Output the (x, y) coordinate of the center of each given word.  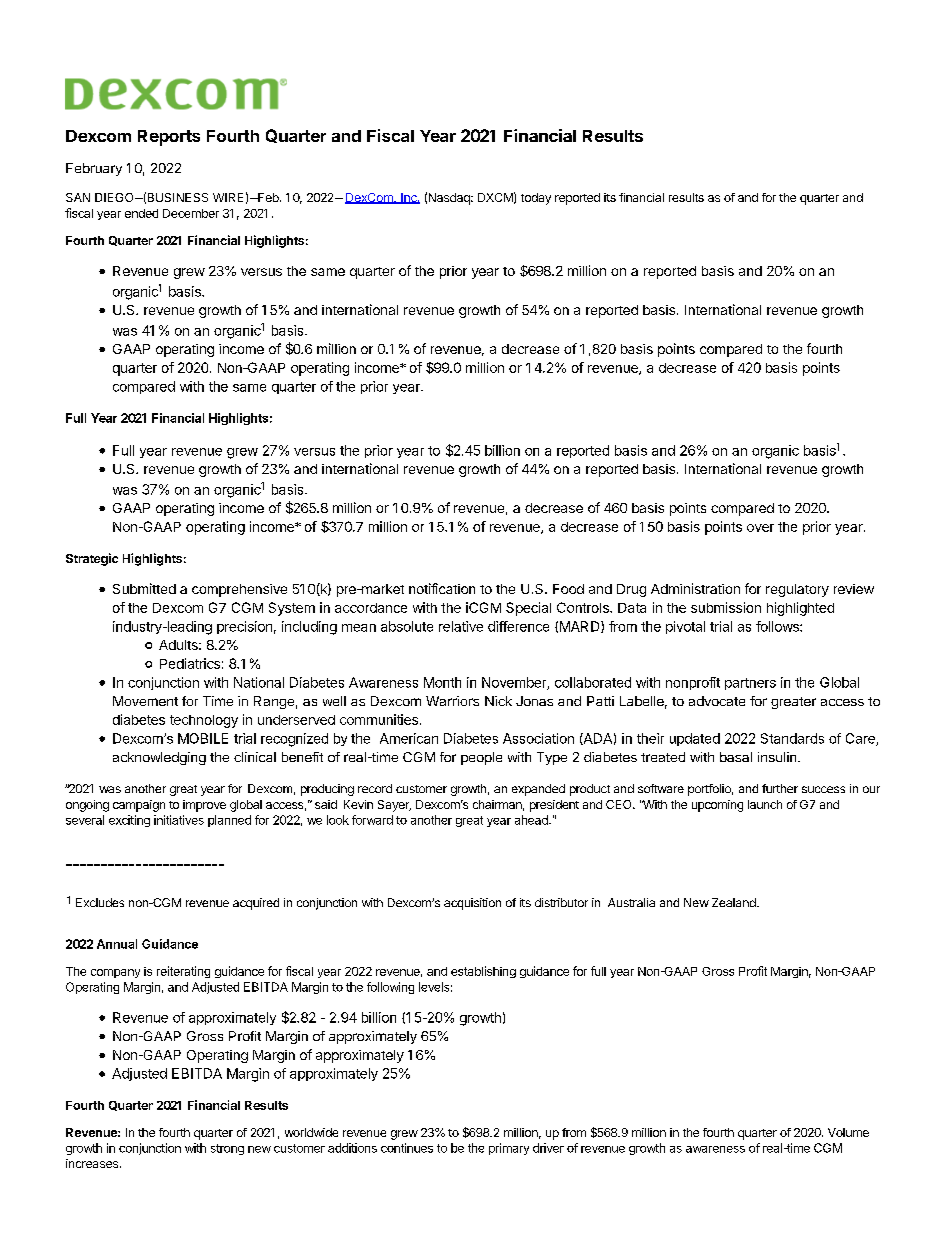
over (760, 528)
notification (442, 588)
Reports (169, 138)
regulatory (797, 590)
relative (461, 626)
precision (244, 627)
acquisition (472, 904)
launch (765, 804)
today (536, 199)
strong (227, 1149)
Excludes (100, 902)
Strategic (92, 559)
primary (509, 1149)
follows (778, 626)
